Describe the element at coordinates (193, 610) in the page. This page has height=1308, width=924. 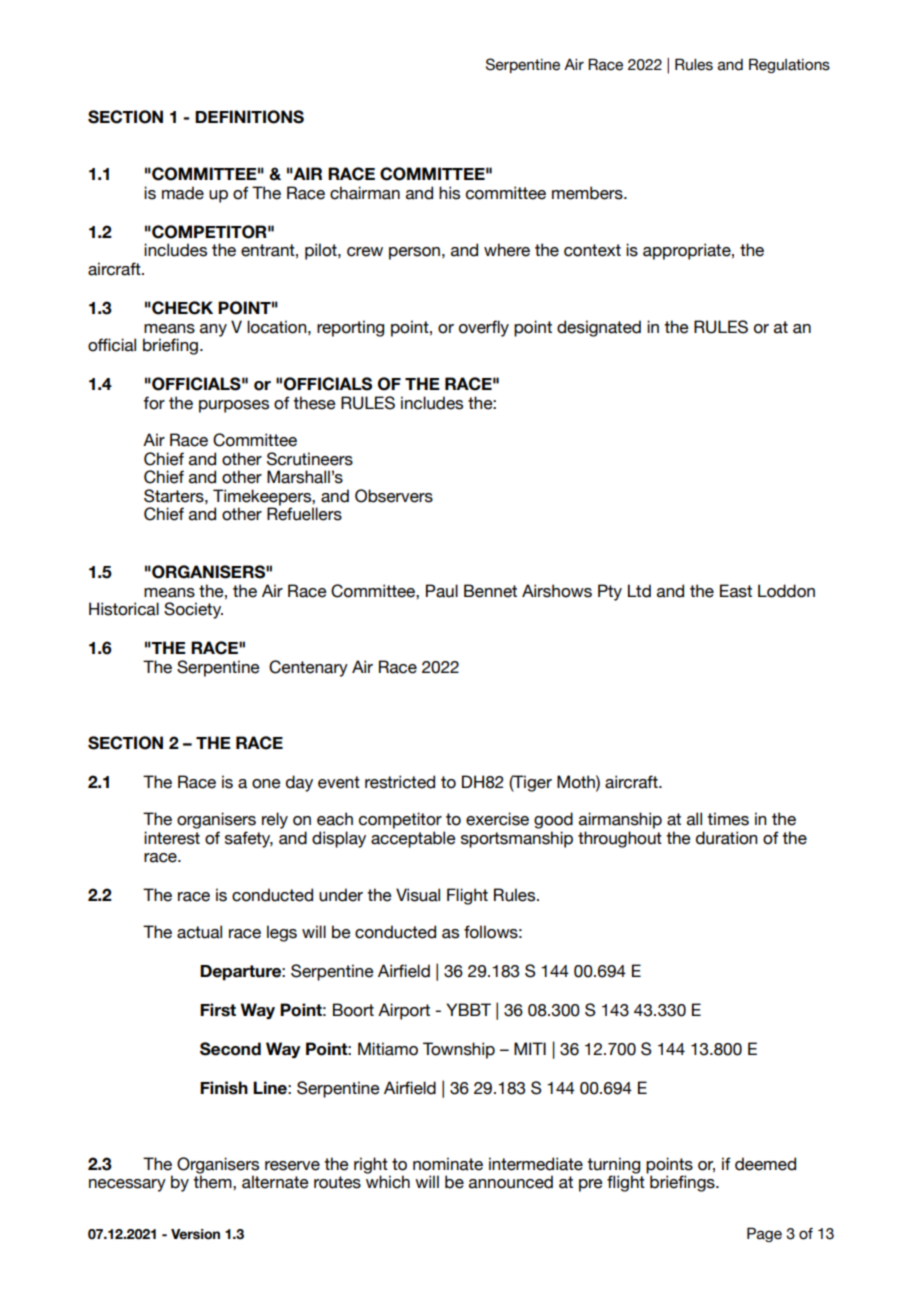
I see `Society` at that location.
